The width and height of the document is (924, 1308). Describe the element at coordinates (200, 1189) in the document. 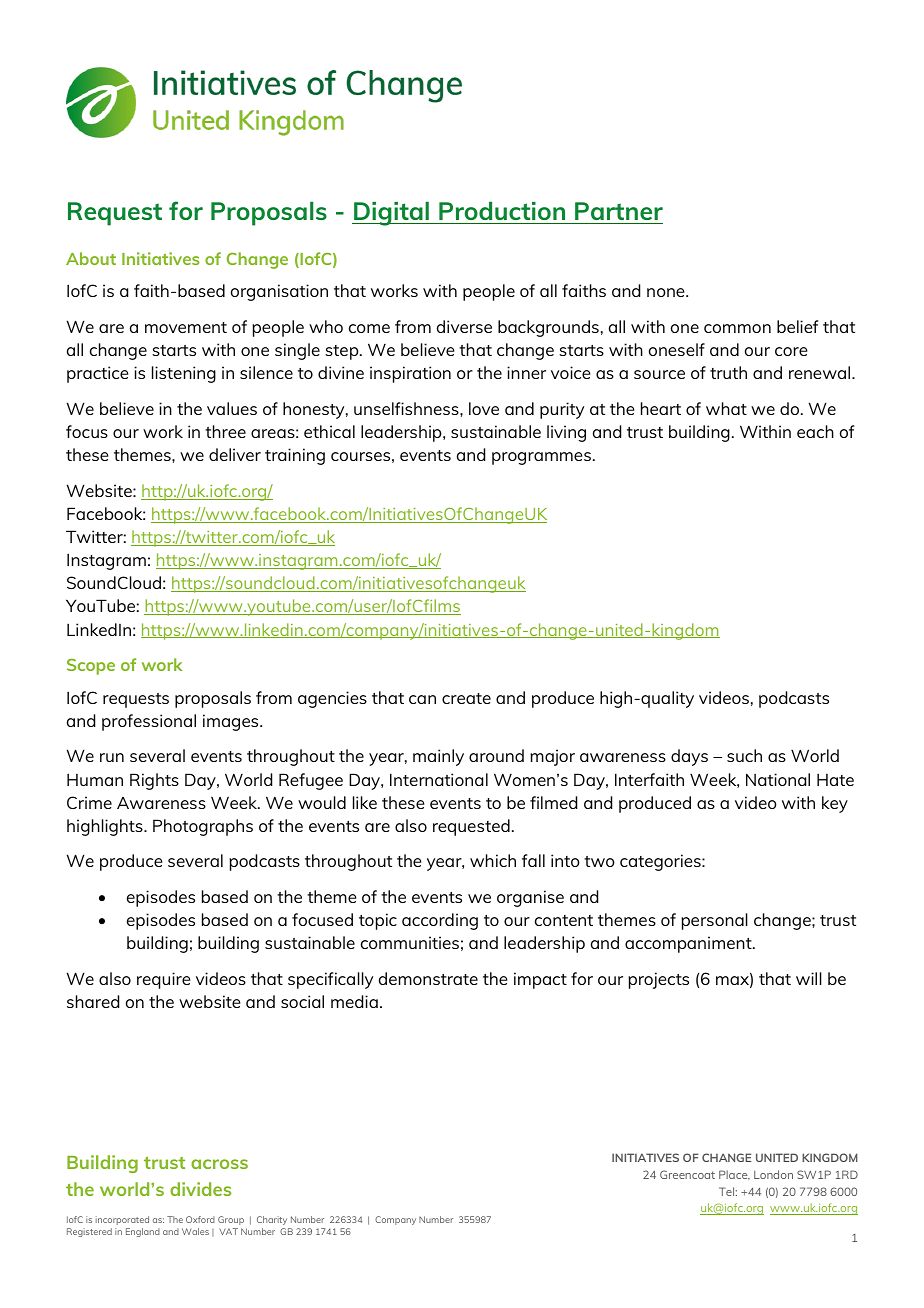

I see `divides` at that location.
